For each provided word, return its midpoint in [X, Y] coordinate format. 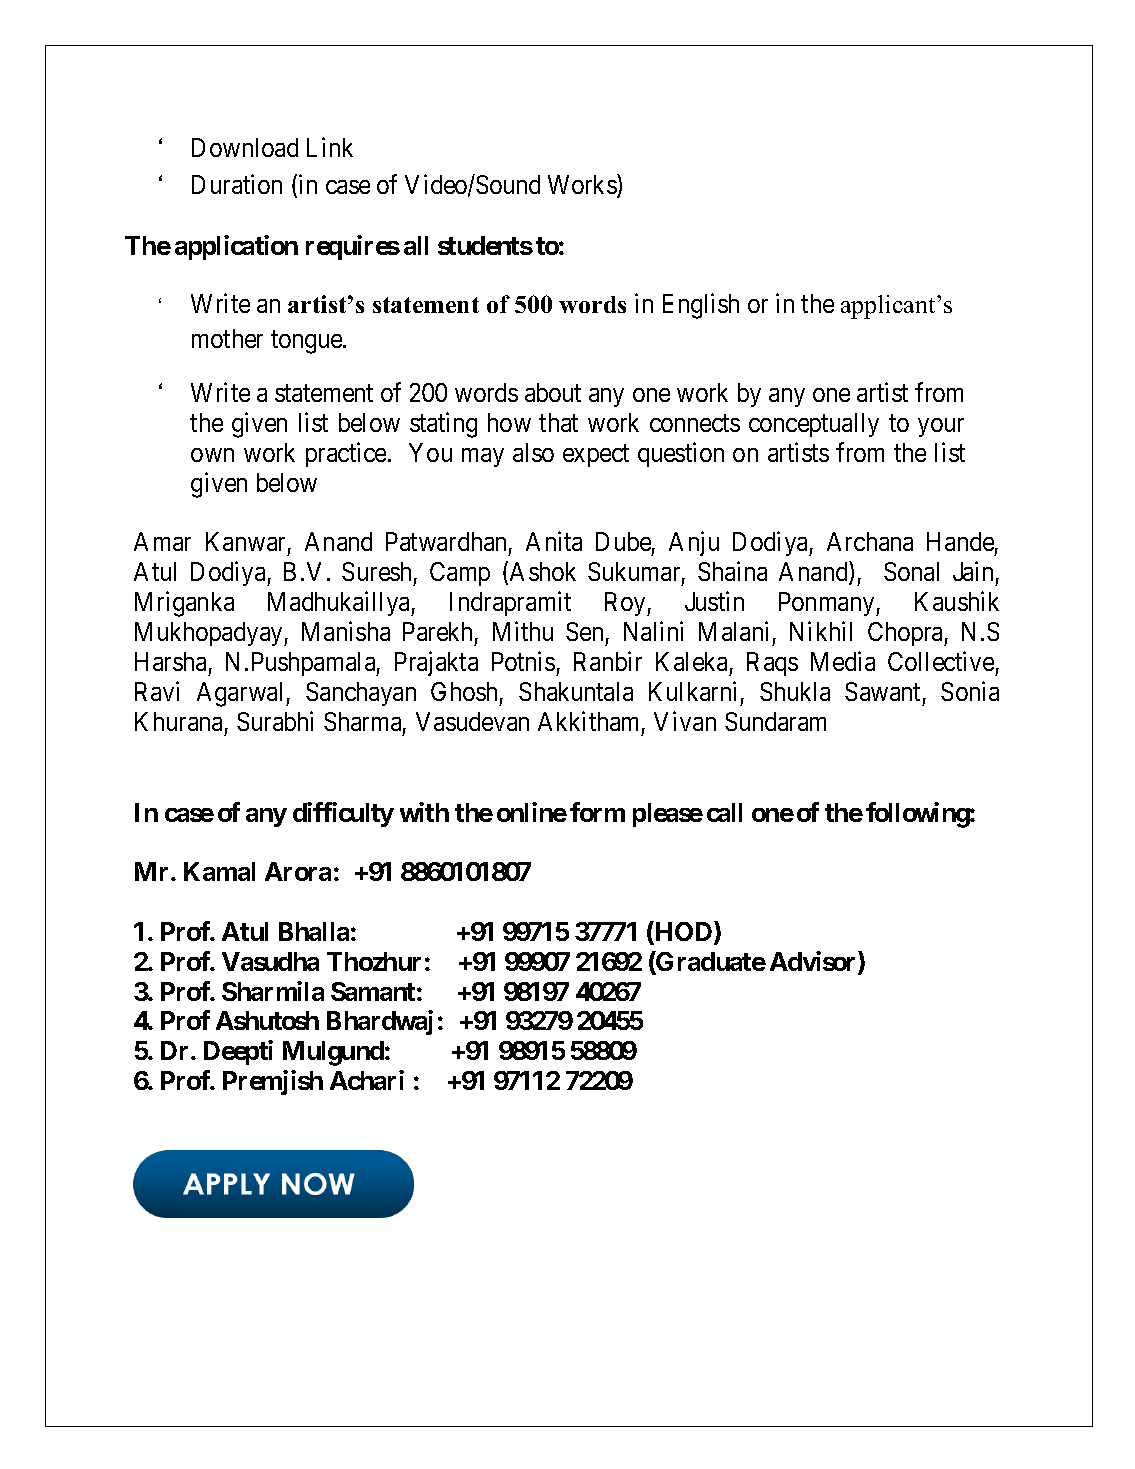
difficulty [343, 814]
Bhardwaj [380, 1022]
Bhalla [314, 931]
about [553, 392]
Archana [870, 541]
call [724, 812]
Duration [237, 184]
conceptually [814, 425]
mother [227, 338]
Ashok [543, 571]
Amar [162, 541]
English [701, 306]
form [597, 812]
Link [330, 147]
